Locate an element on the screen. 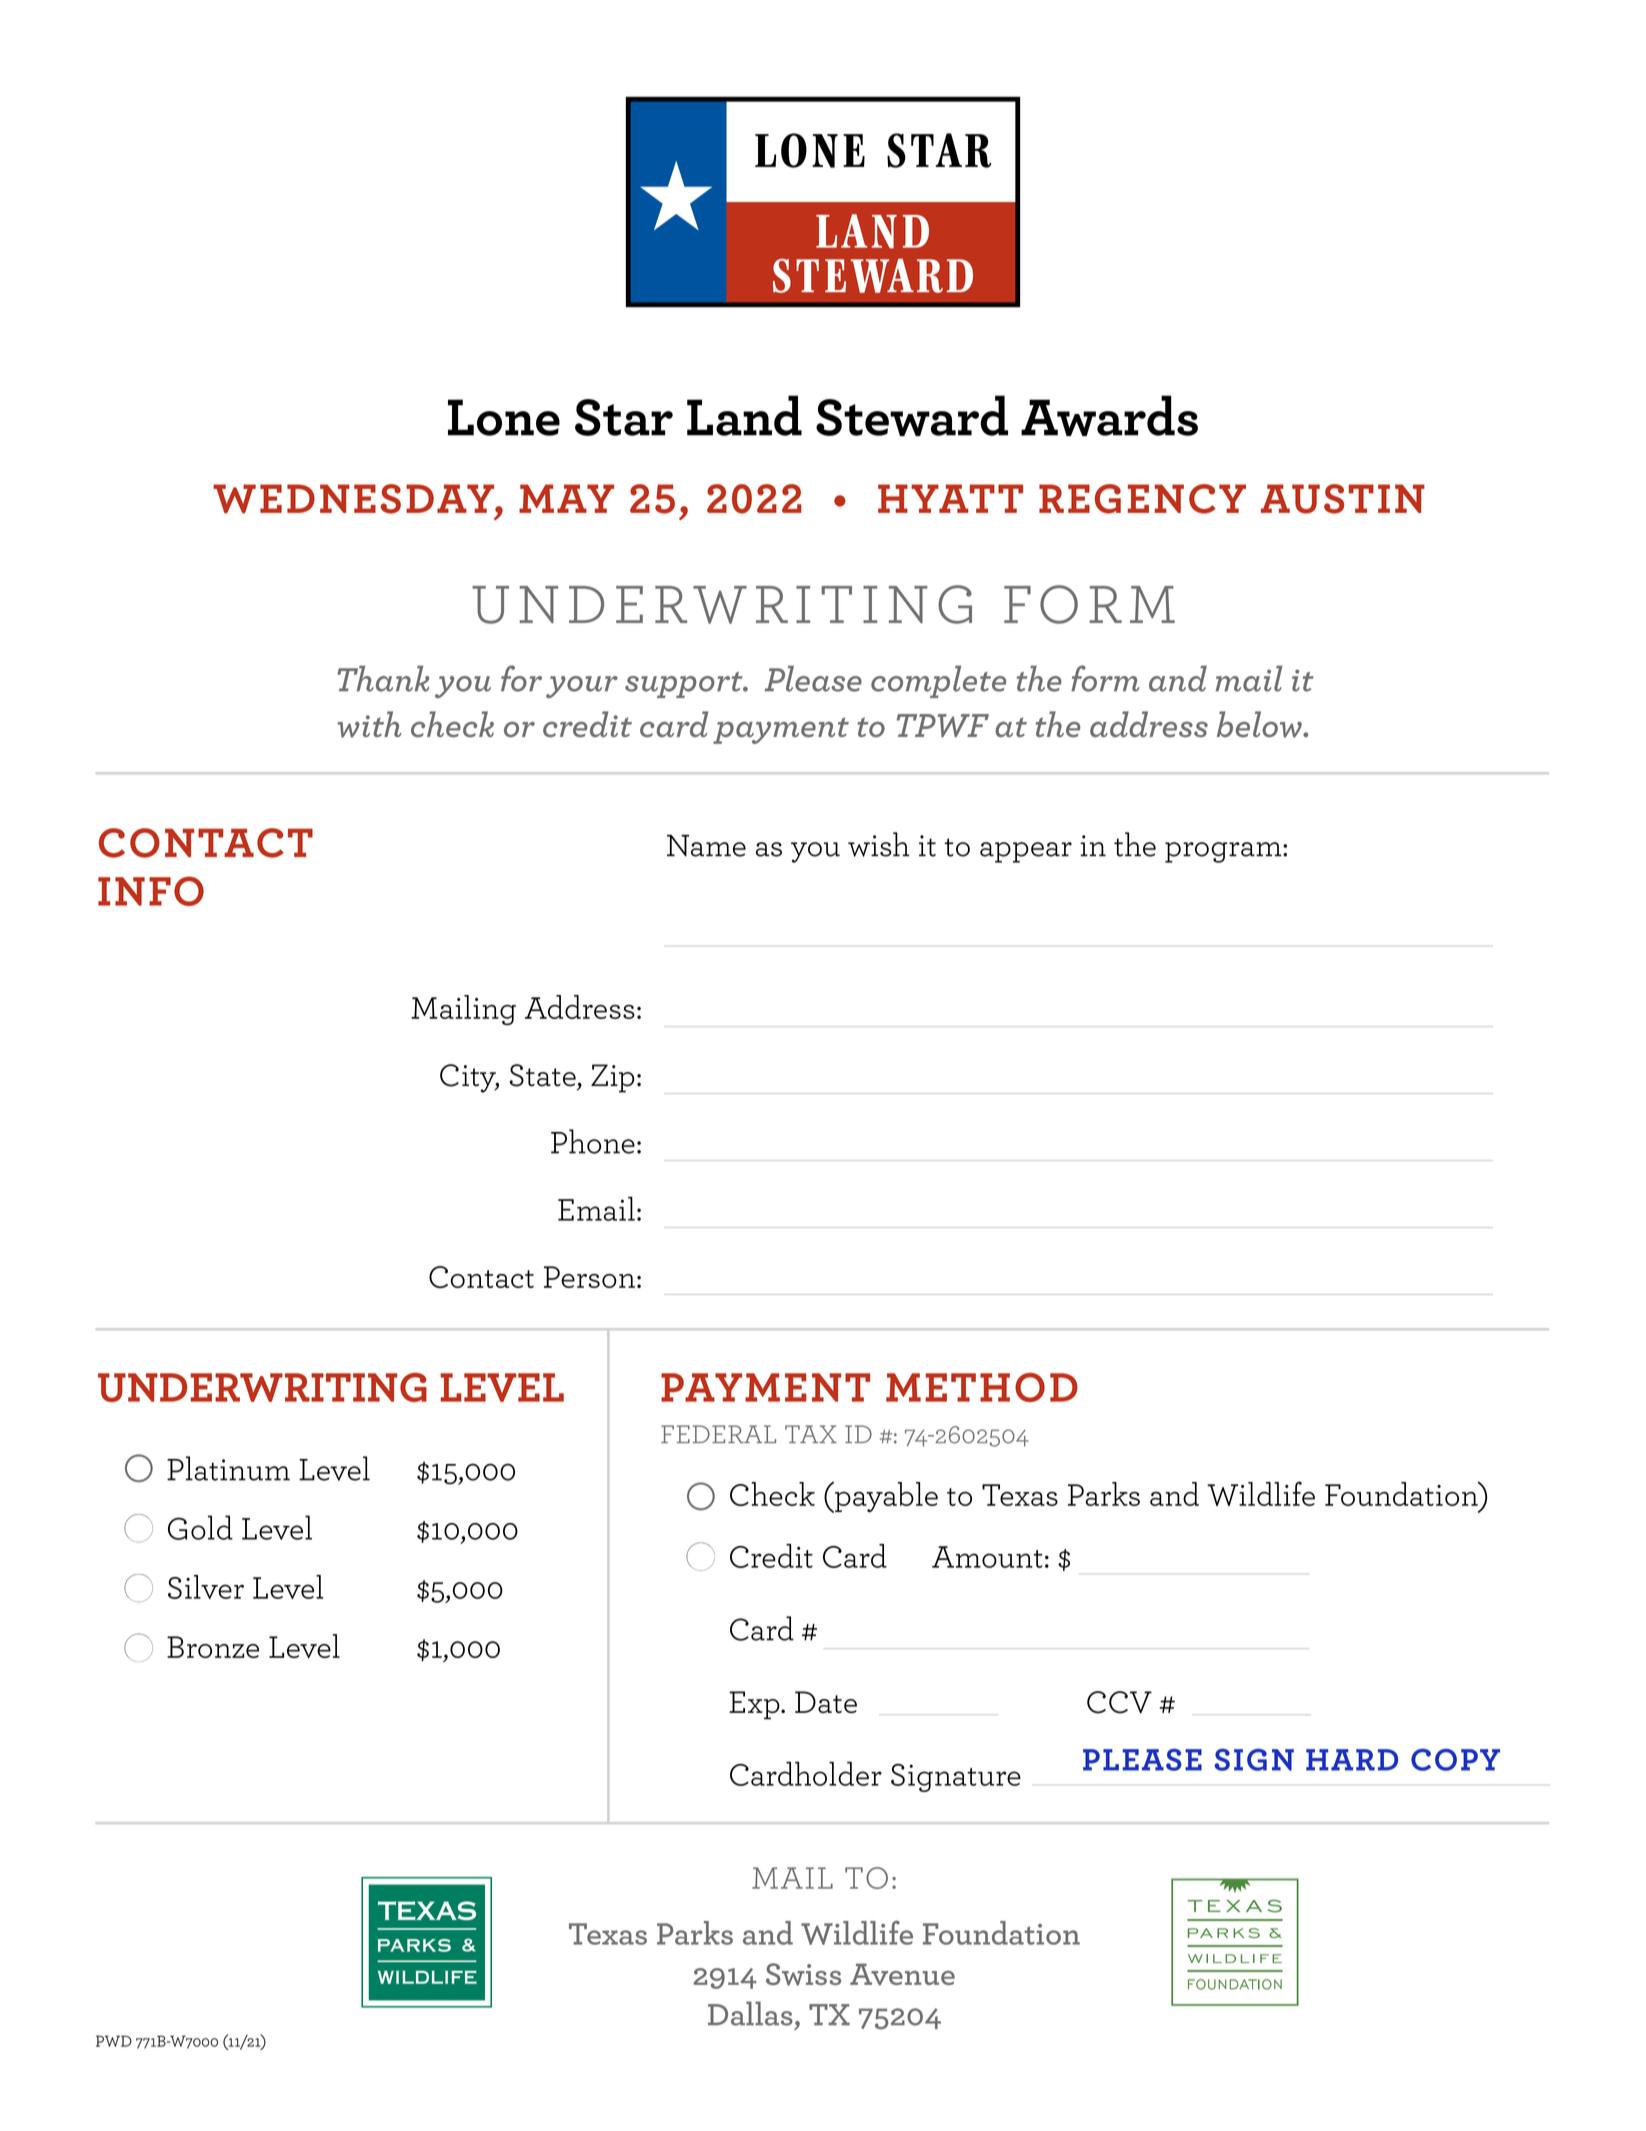 The image size is (1646, 2131). PWD is located at coordinates (114, 2041).
